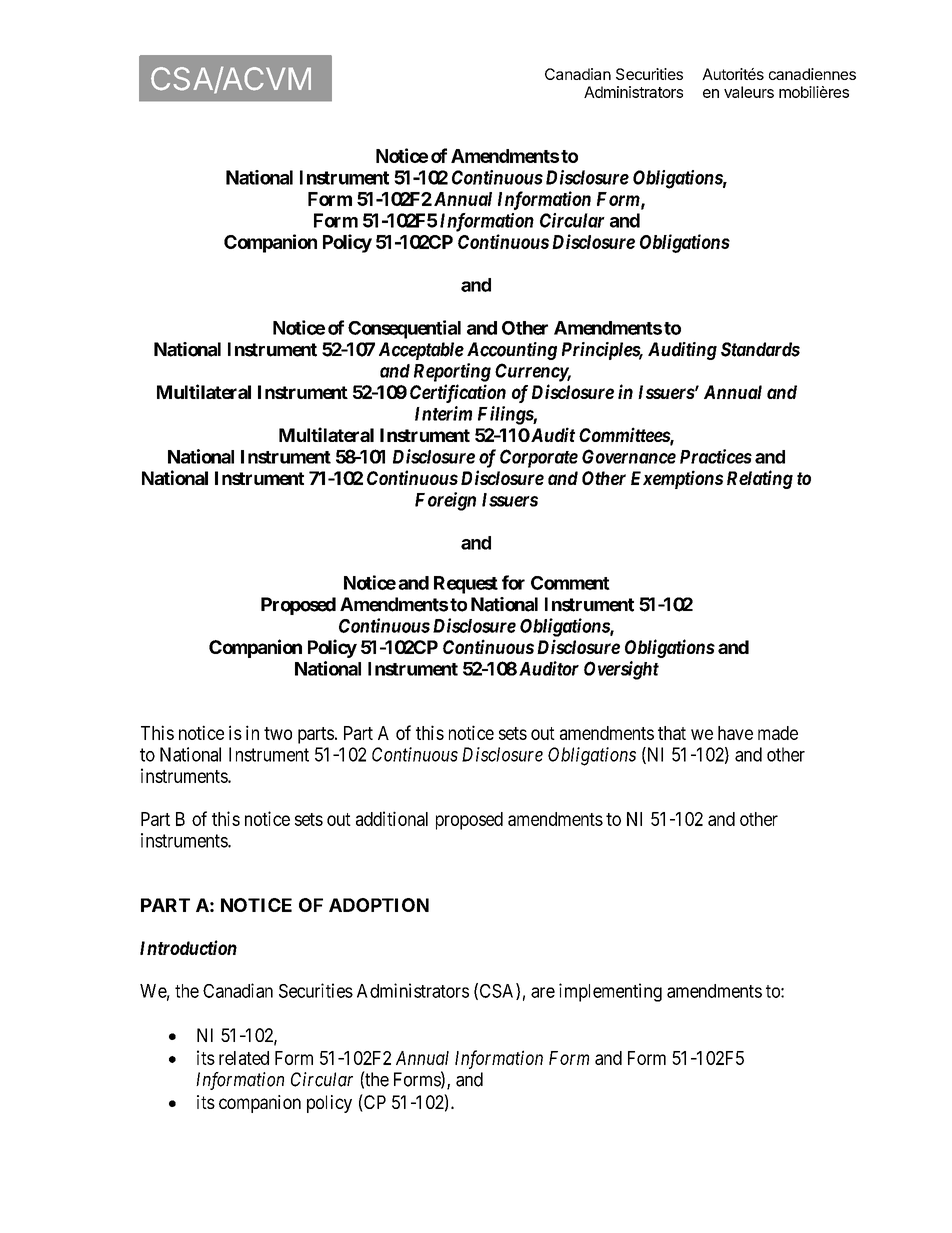 This screenshot has height=1233, width=952. What do you see at coordinates (716, 456) in the screenshot?
I see `Practices` at bounding box center [716, 456].
